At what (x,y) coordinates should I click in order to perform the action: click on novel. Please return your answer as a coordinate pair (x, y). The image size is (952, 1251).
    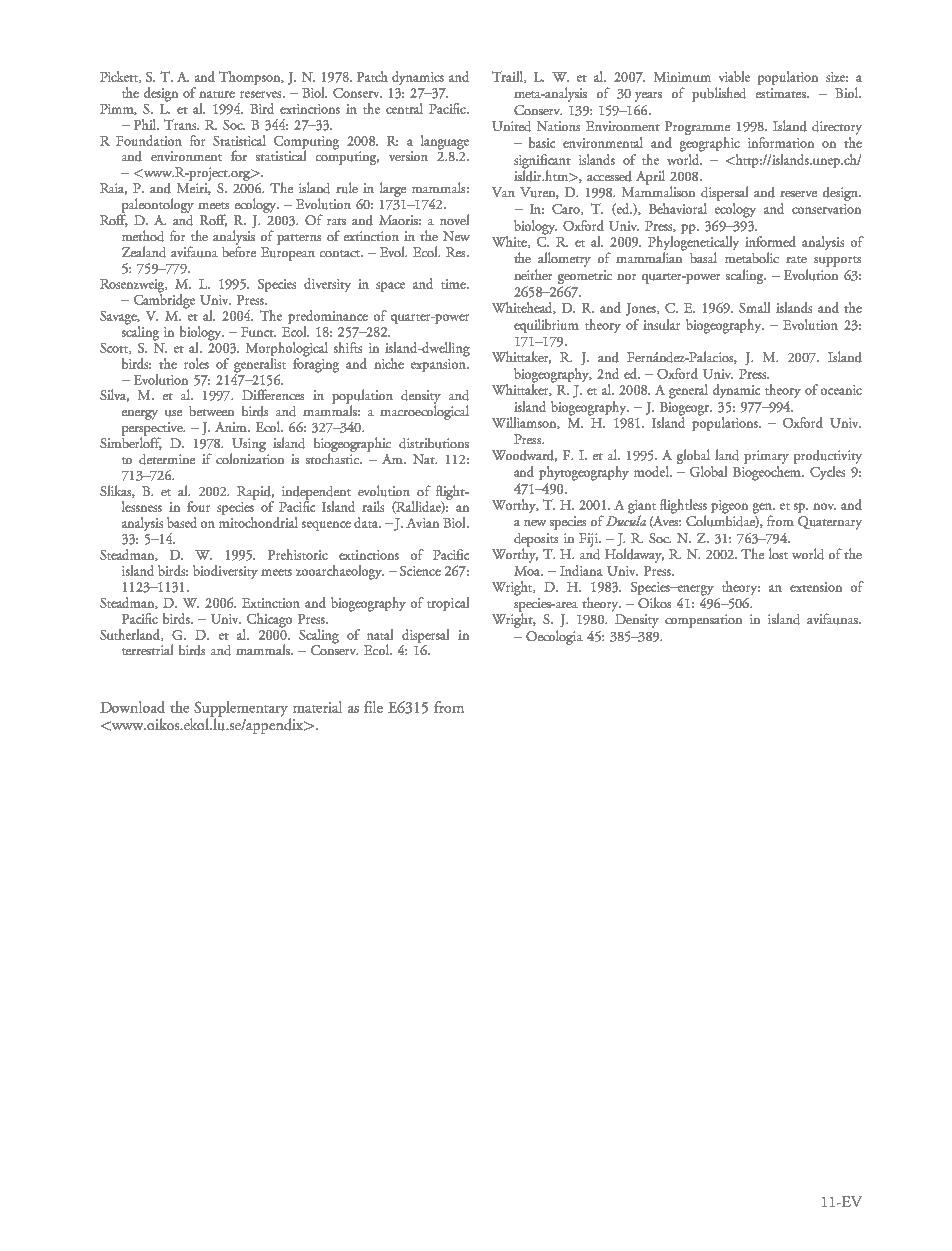
    Looking at the image, I should click on (454, 219).
